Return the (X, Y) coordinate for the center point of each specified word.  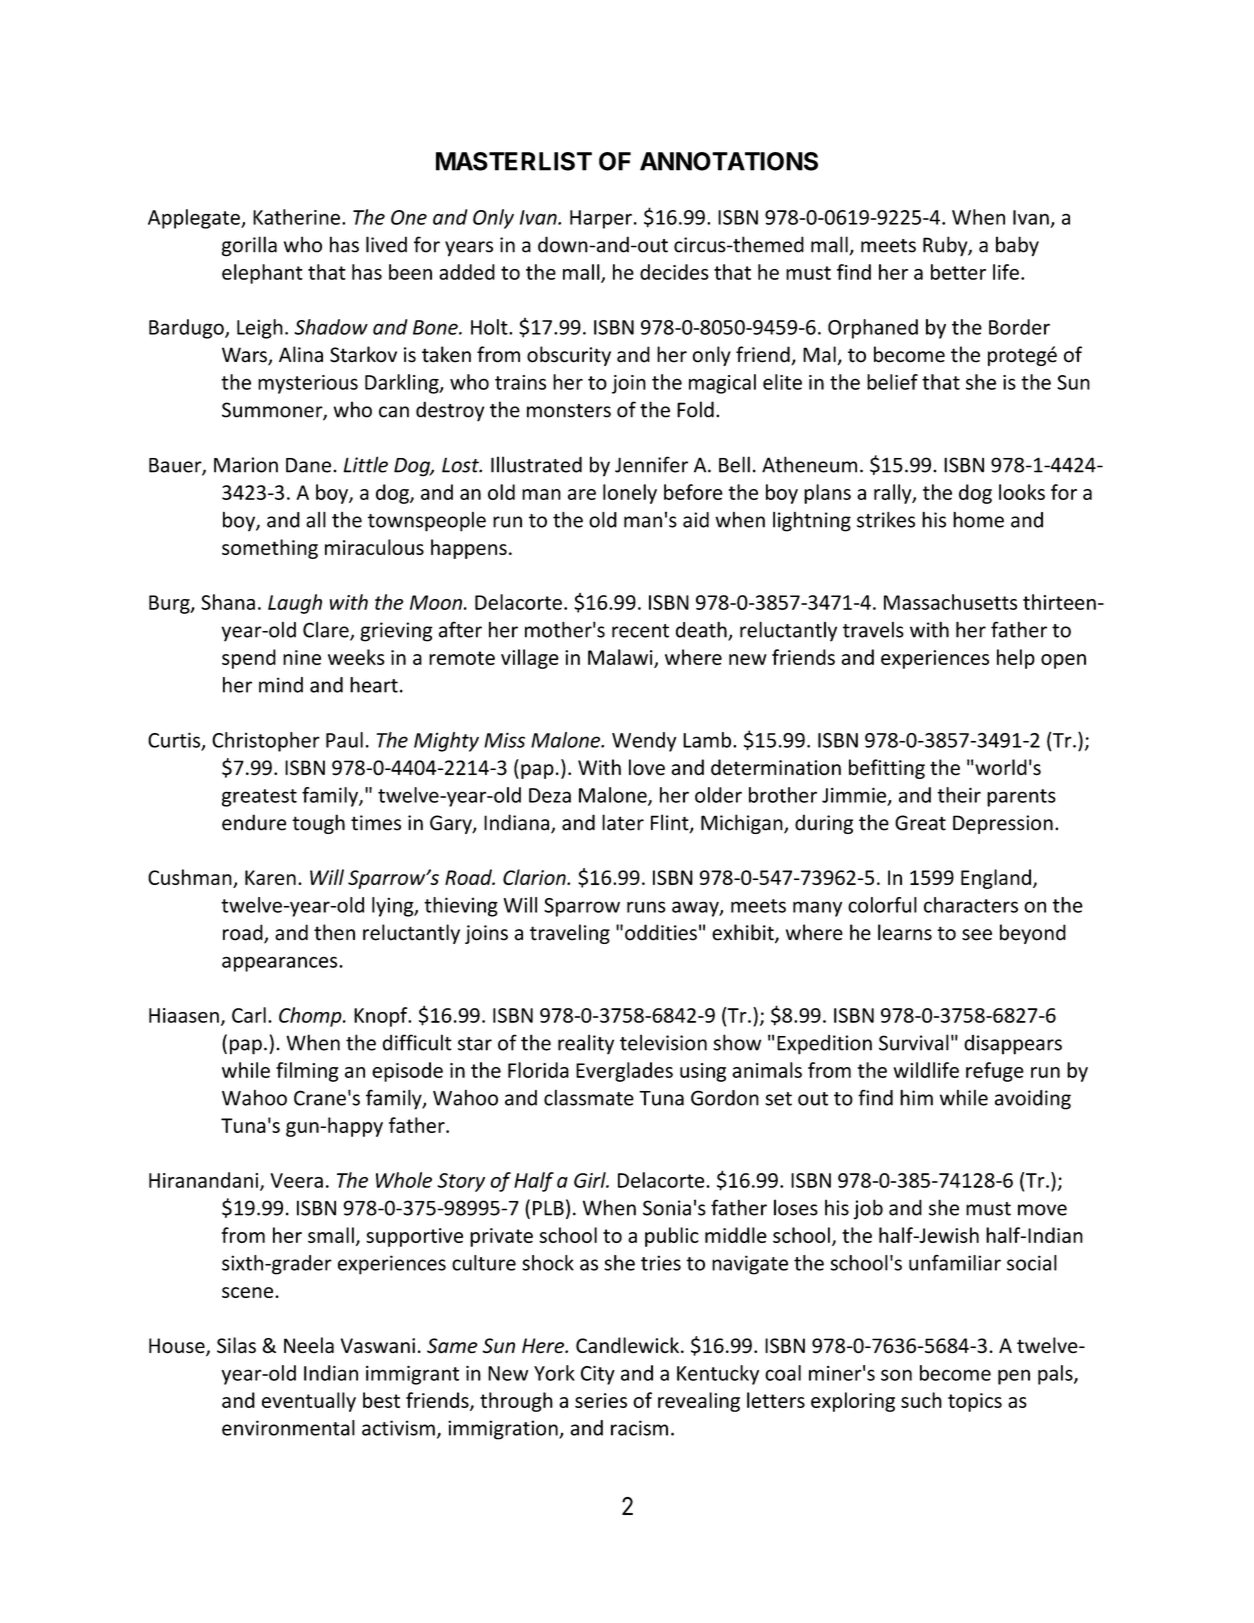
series (601, 1400)
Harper (601, 219)
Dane (310, 465)
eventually (309, 1402)
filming (307, 1072)
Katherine (296, 217)
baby (1017, 246)
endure (254, 822)
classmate (589, 1098)
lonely (630, 494)
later (623, 822)
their (959, 795)
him (916, 1097)
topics (975, 1402)
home (978, 519)
